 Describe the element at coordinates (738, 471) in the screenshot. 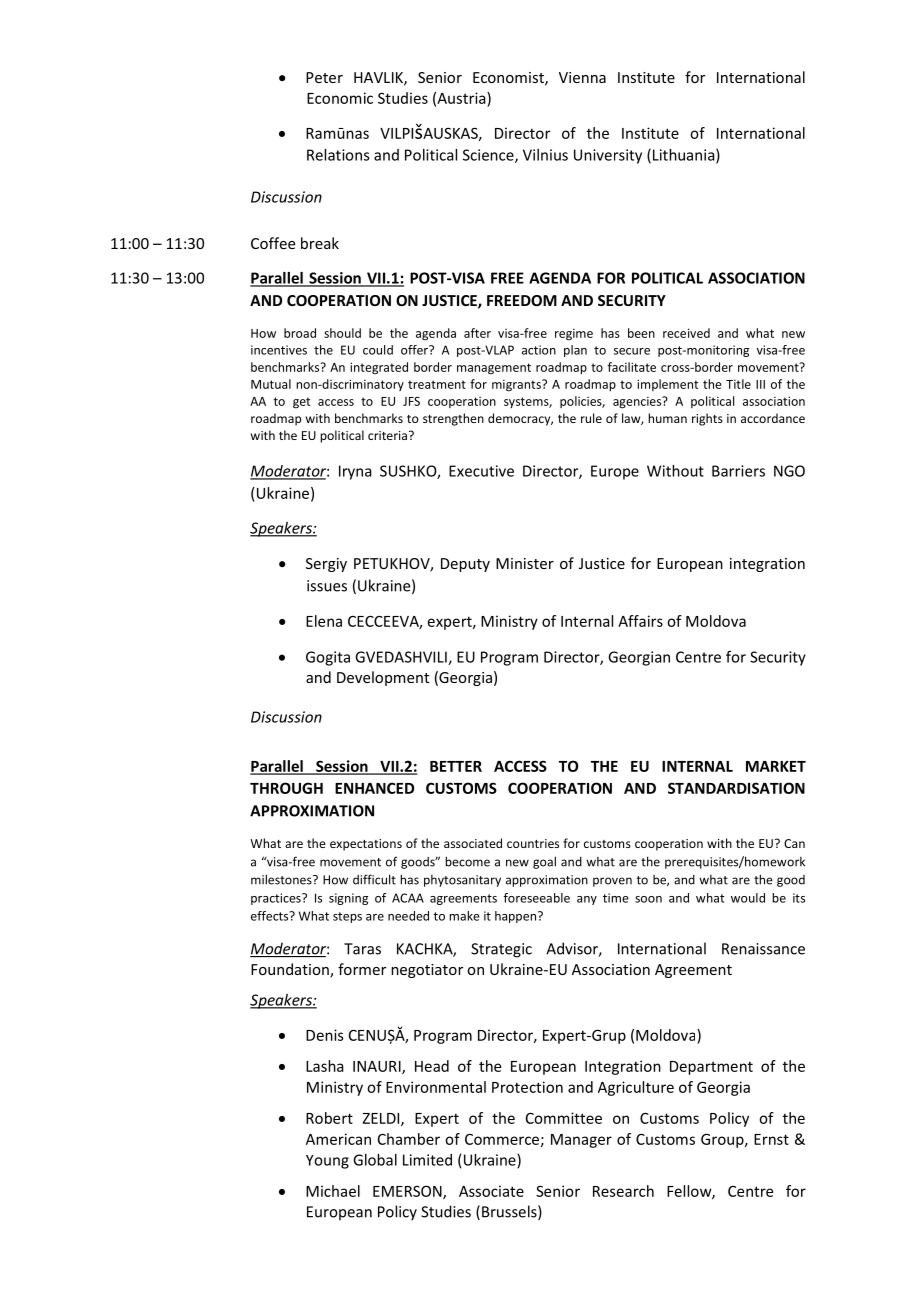

I see `Barriers` at that location.
